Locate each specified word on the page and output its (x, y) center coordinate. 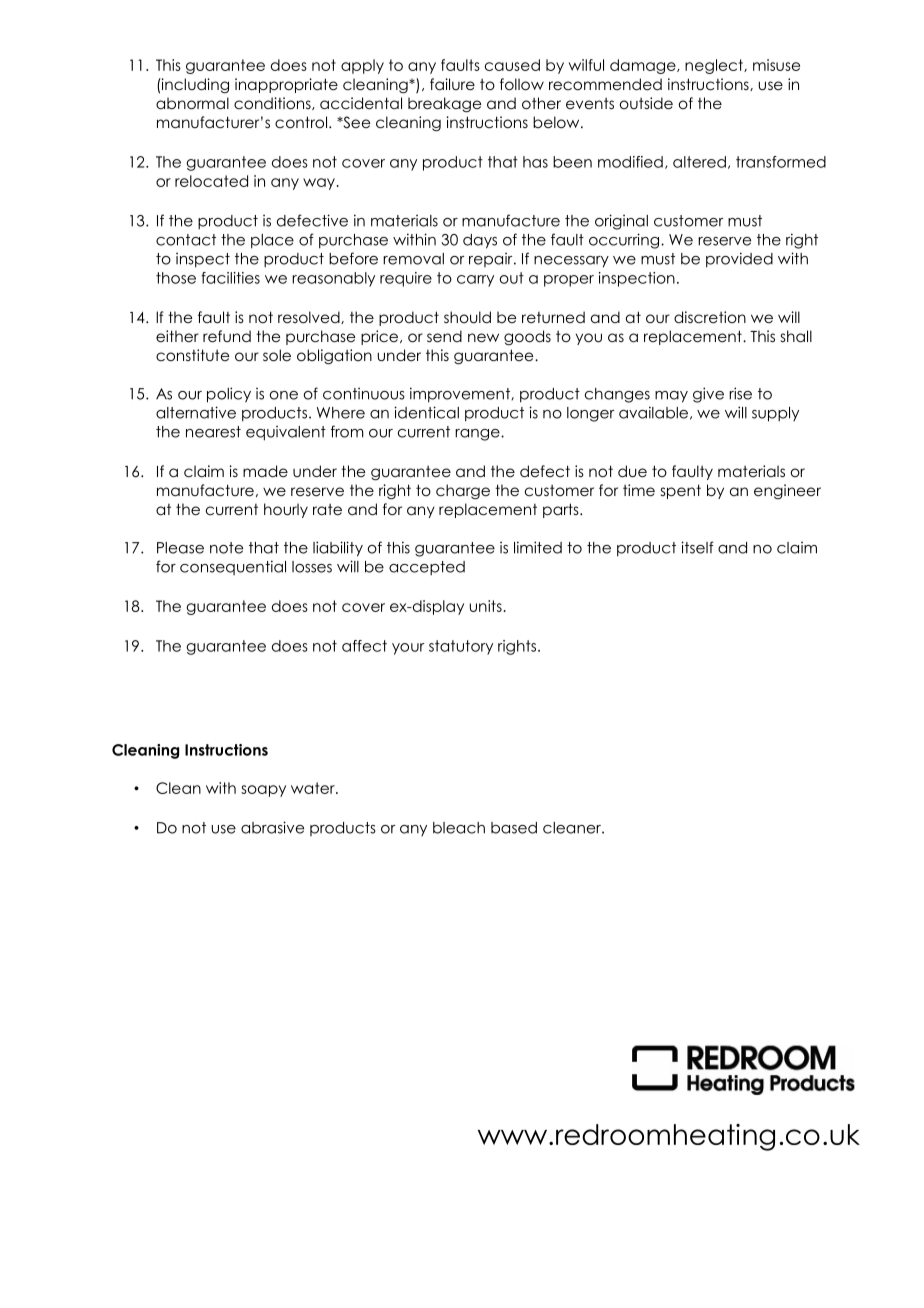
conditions (273, 103)
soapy (263, 791)
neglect (715, 66)
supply (775, 414)
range (478, 435)
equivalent (286, 433)
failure (452, 84)
